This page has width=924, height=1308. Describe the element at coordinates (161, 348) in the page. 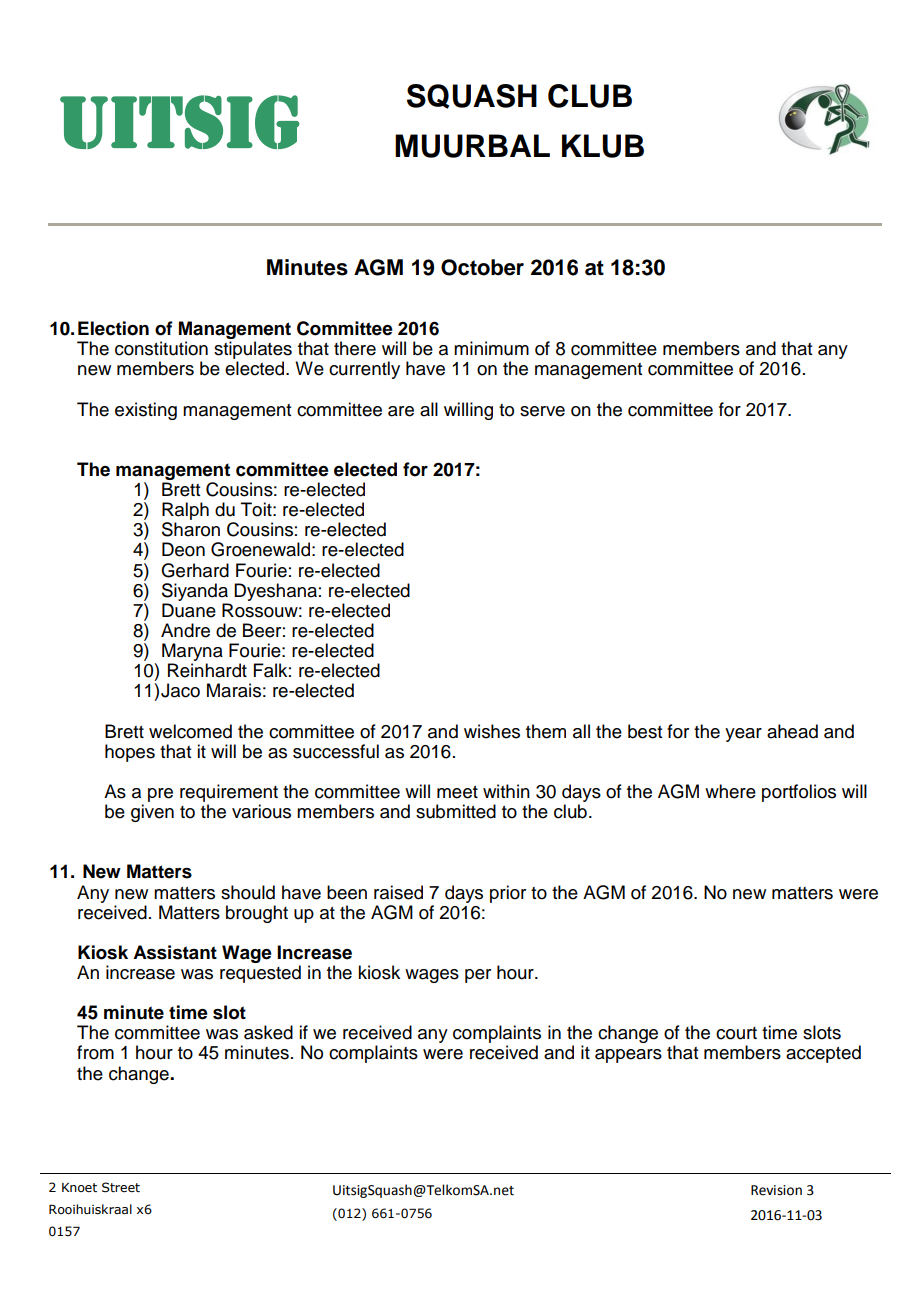

I see `constitution` at that location.
